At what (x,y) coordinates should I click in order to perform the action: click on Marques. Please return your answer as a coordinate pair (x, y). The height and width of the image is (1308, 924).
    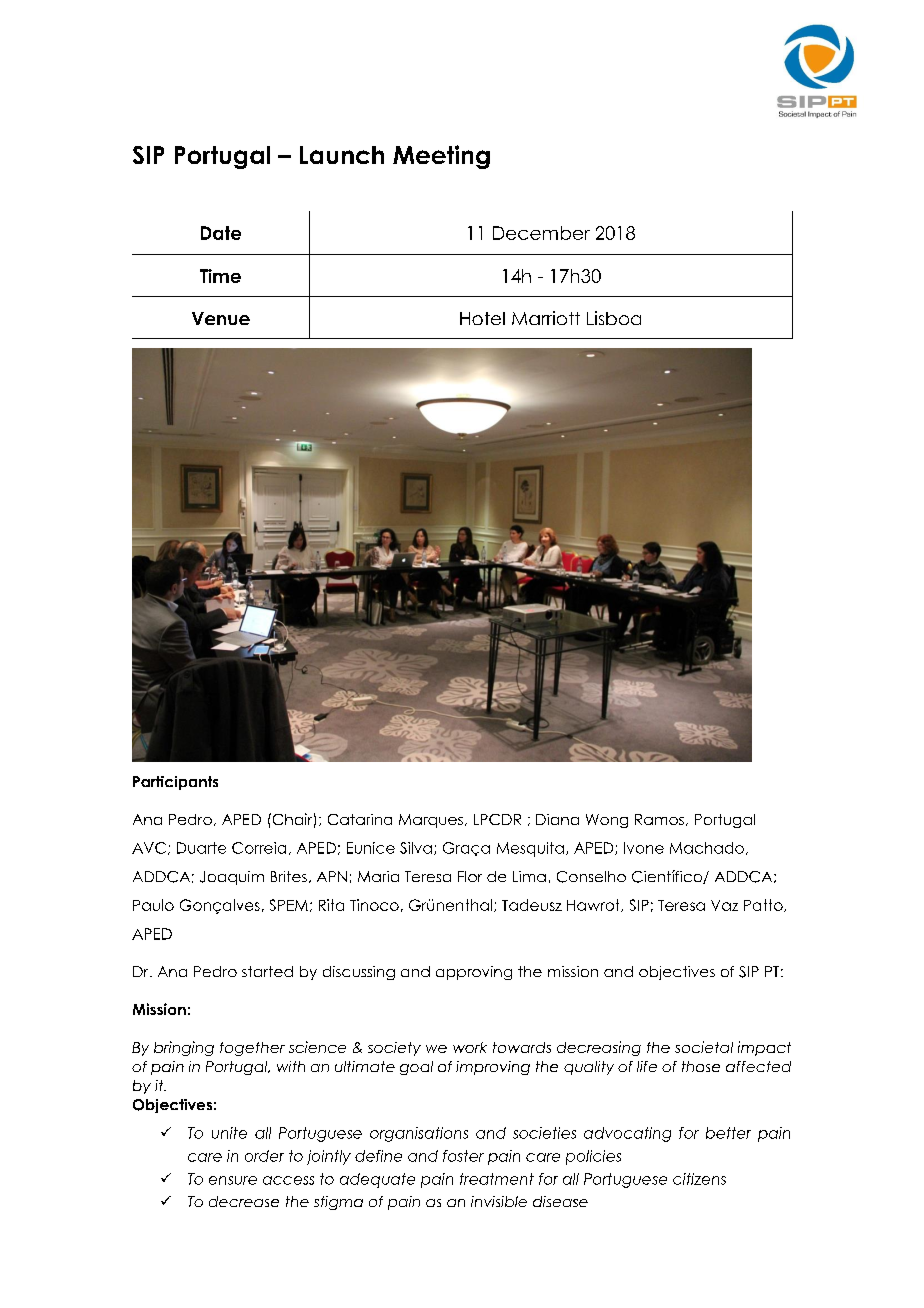
    Looking at the image, I should click on (431, 821).
